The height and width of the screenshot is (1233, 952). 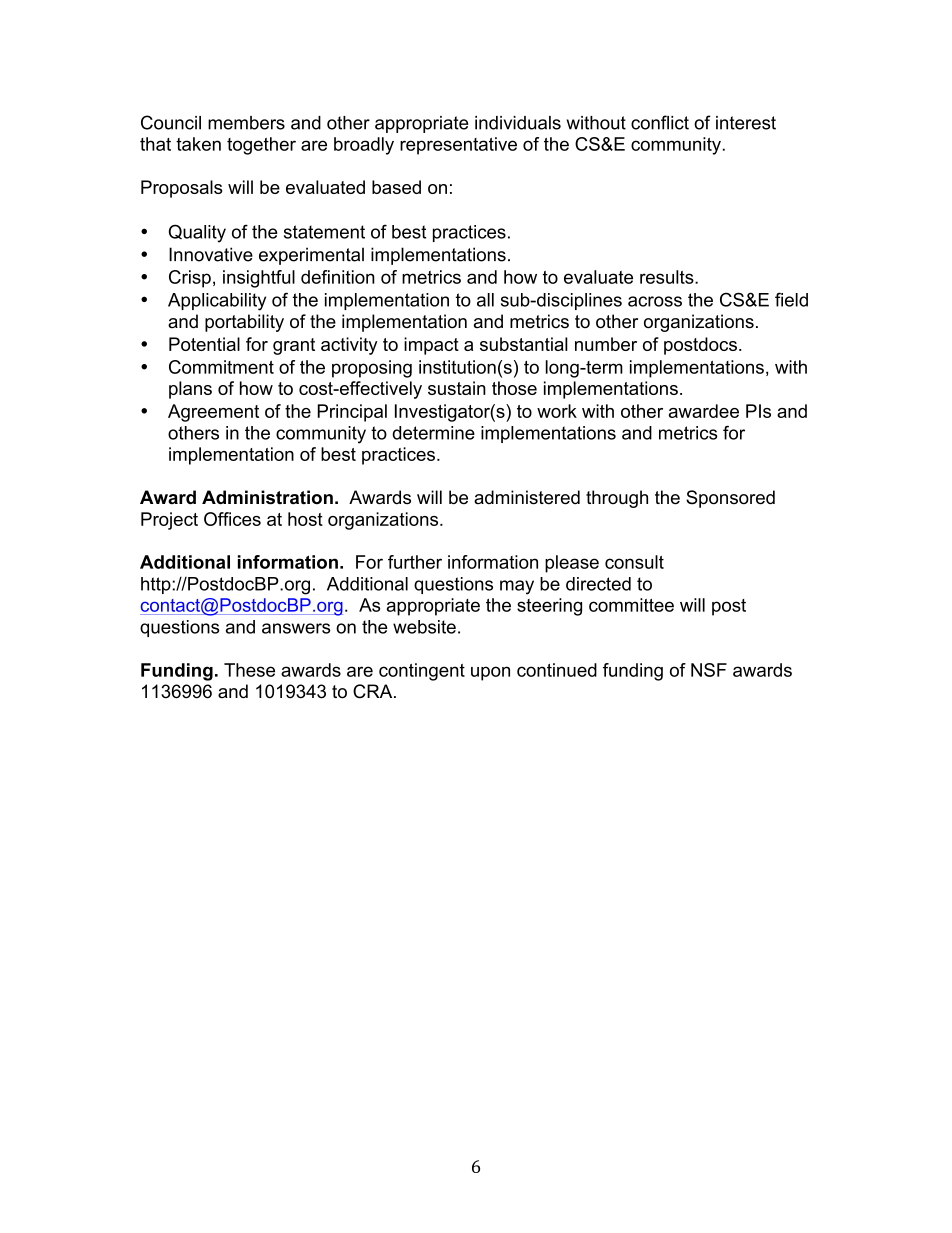 What do you see at coordinates (709, 670) in the screenshot?
I see `NSF` at bounding box center [709, 670].
